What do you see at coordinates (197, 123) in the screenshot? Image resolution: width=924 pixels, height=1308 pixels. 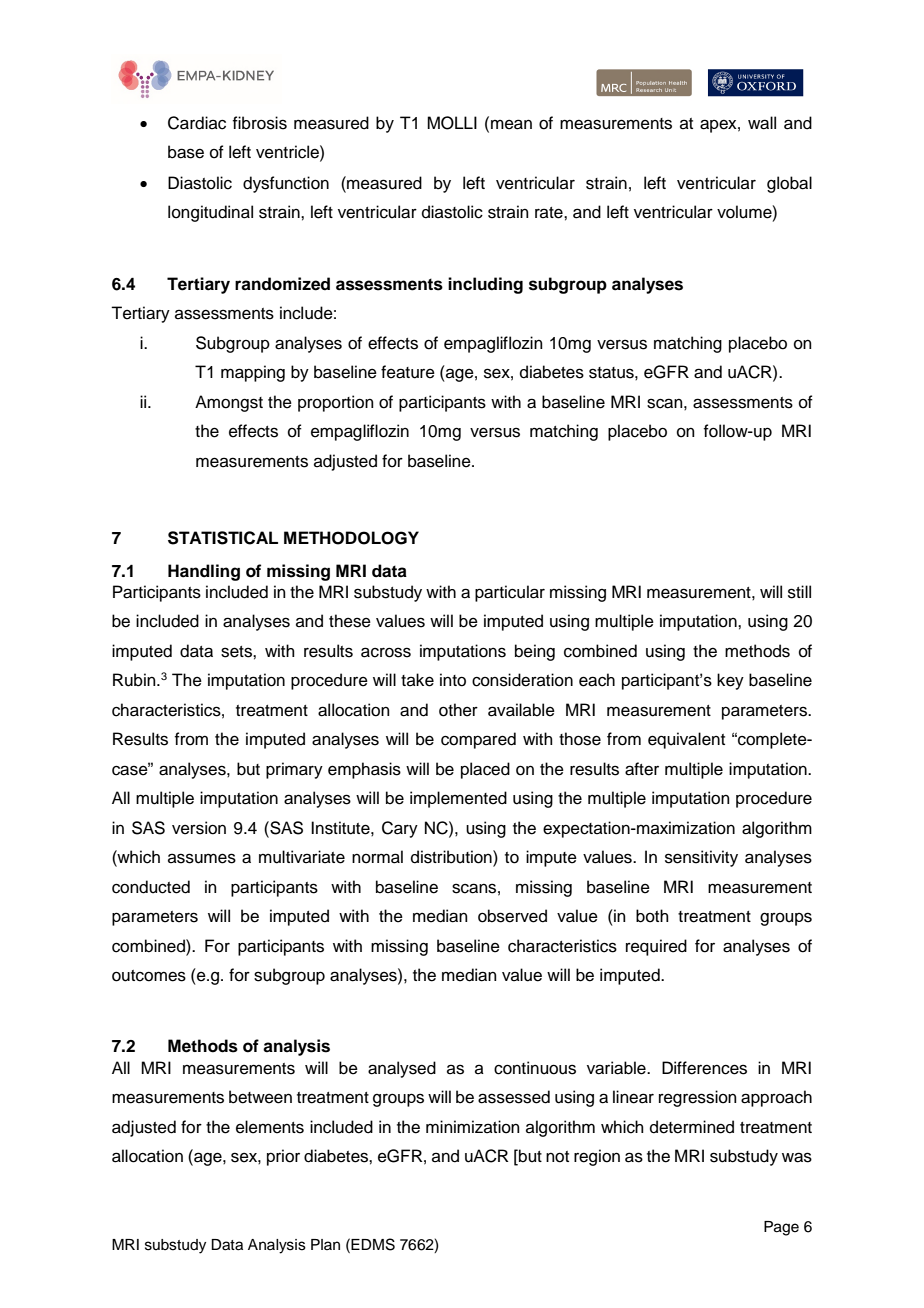 I see `Cardiac` at bounding box center [197, 123].
